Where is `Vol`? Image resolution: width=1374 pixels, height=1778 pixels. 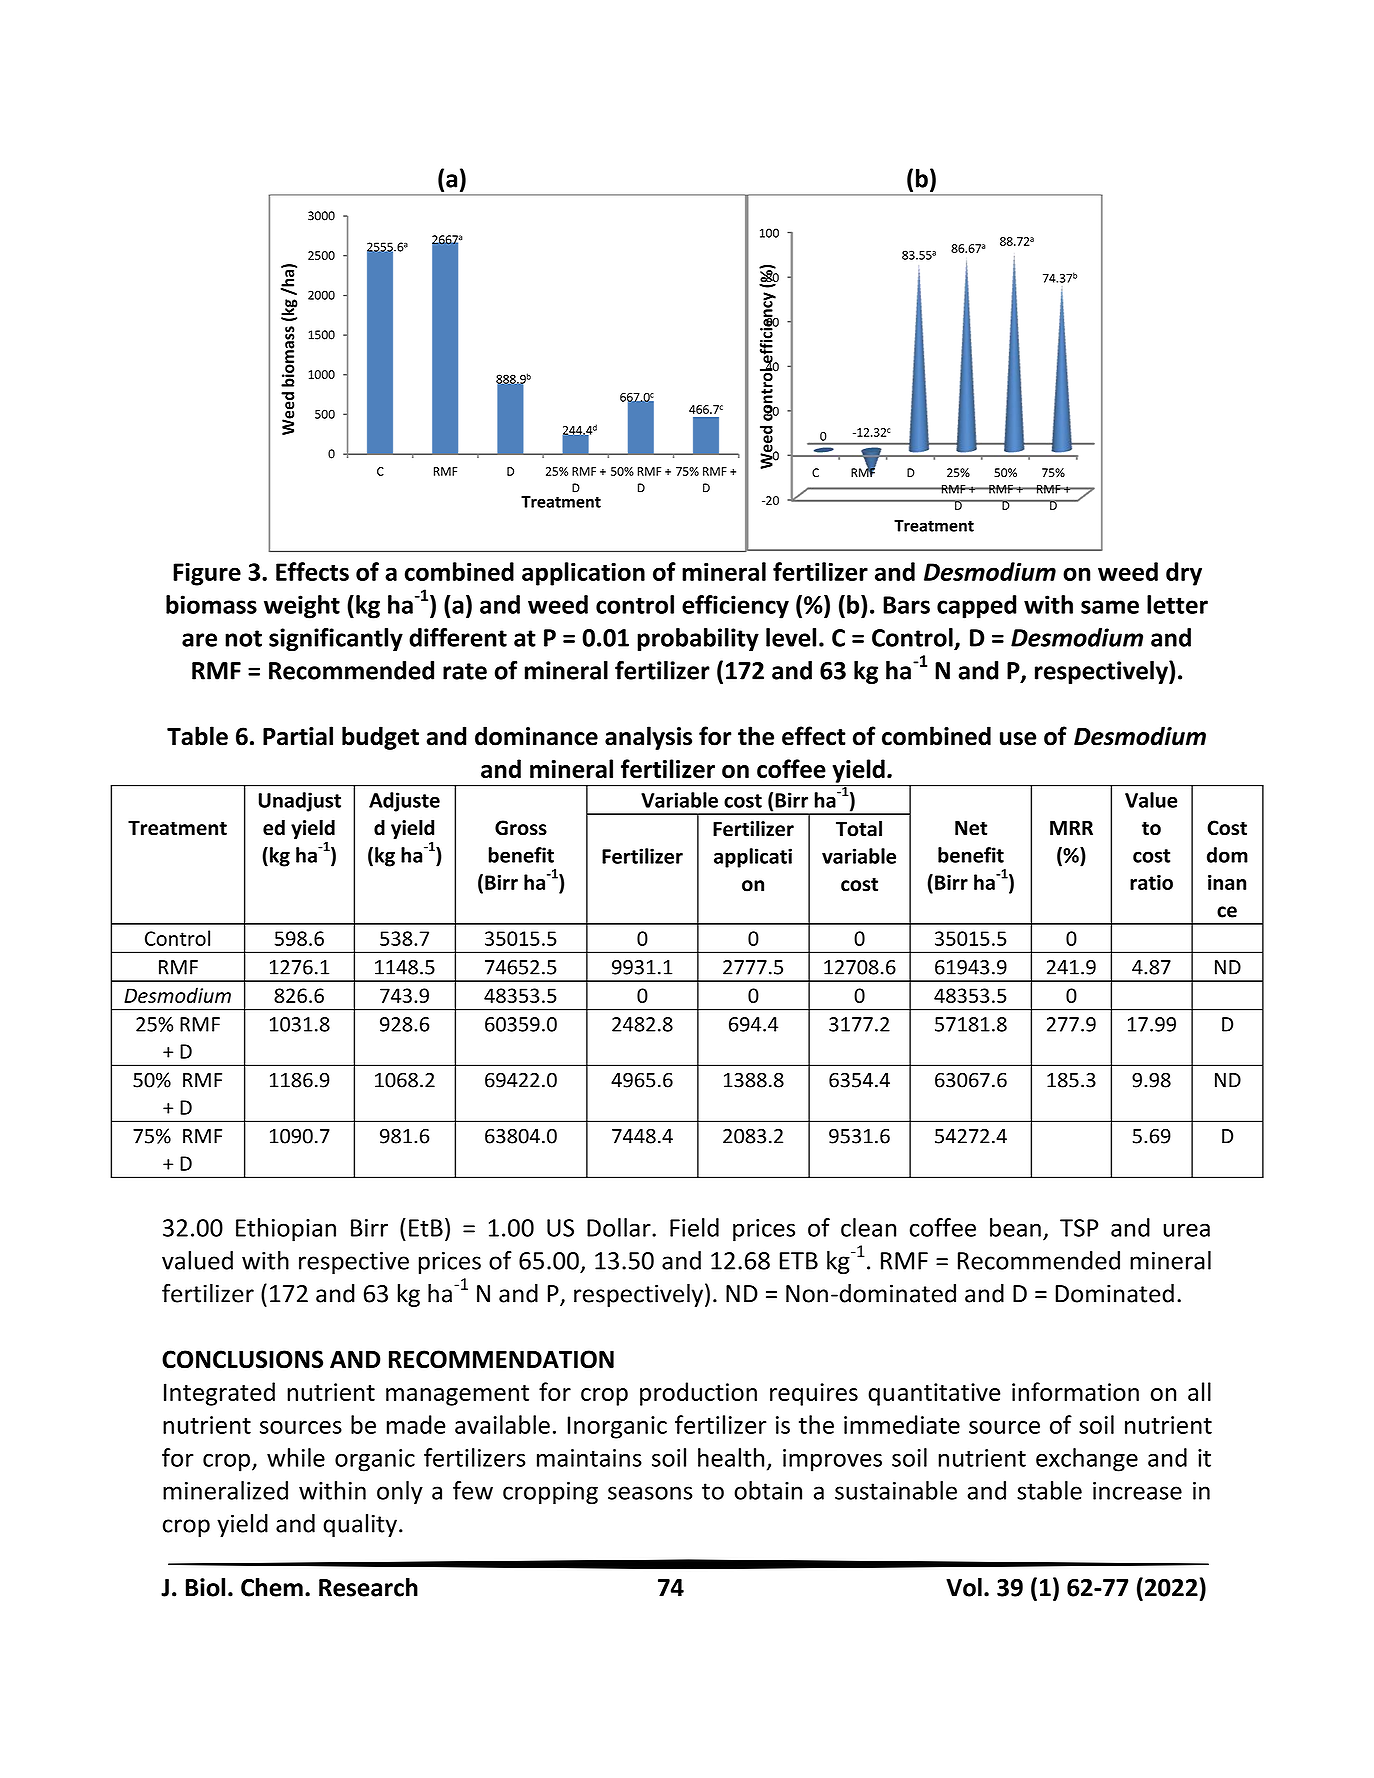
Vol is located at coordinates (964, 1587).
